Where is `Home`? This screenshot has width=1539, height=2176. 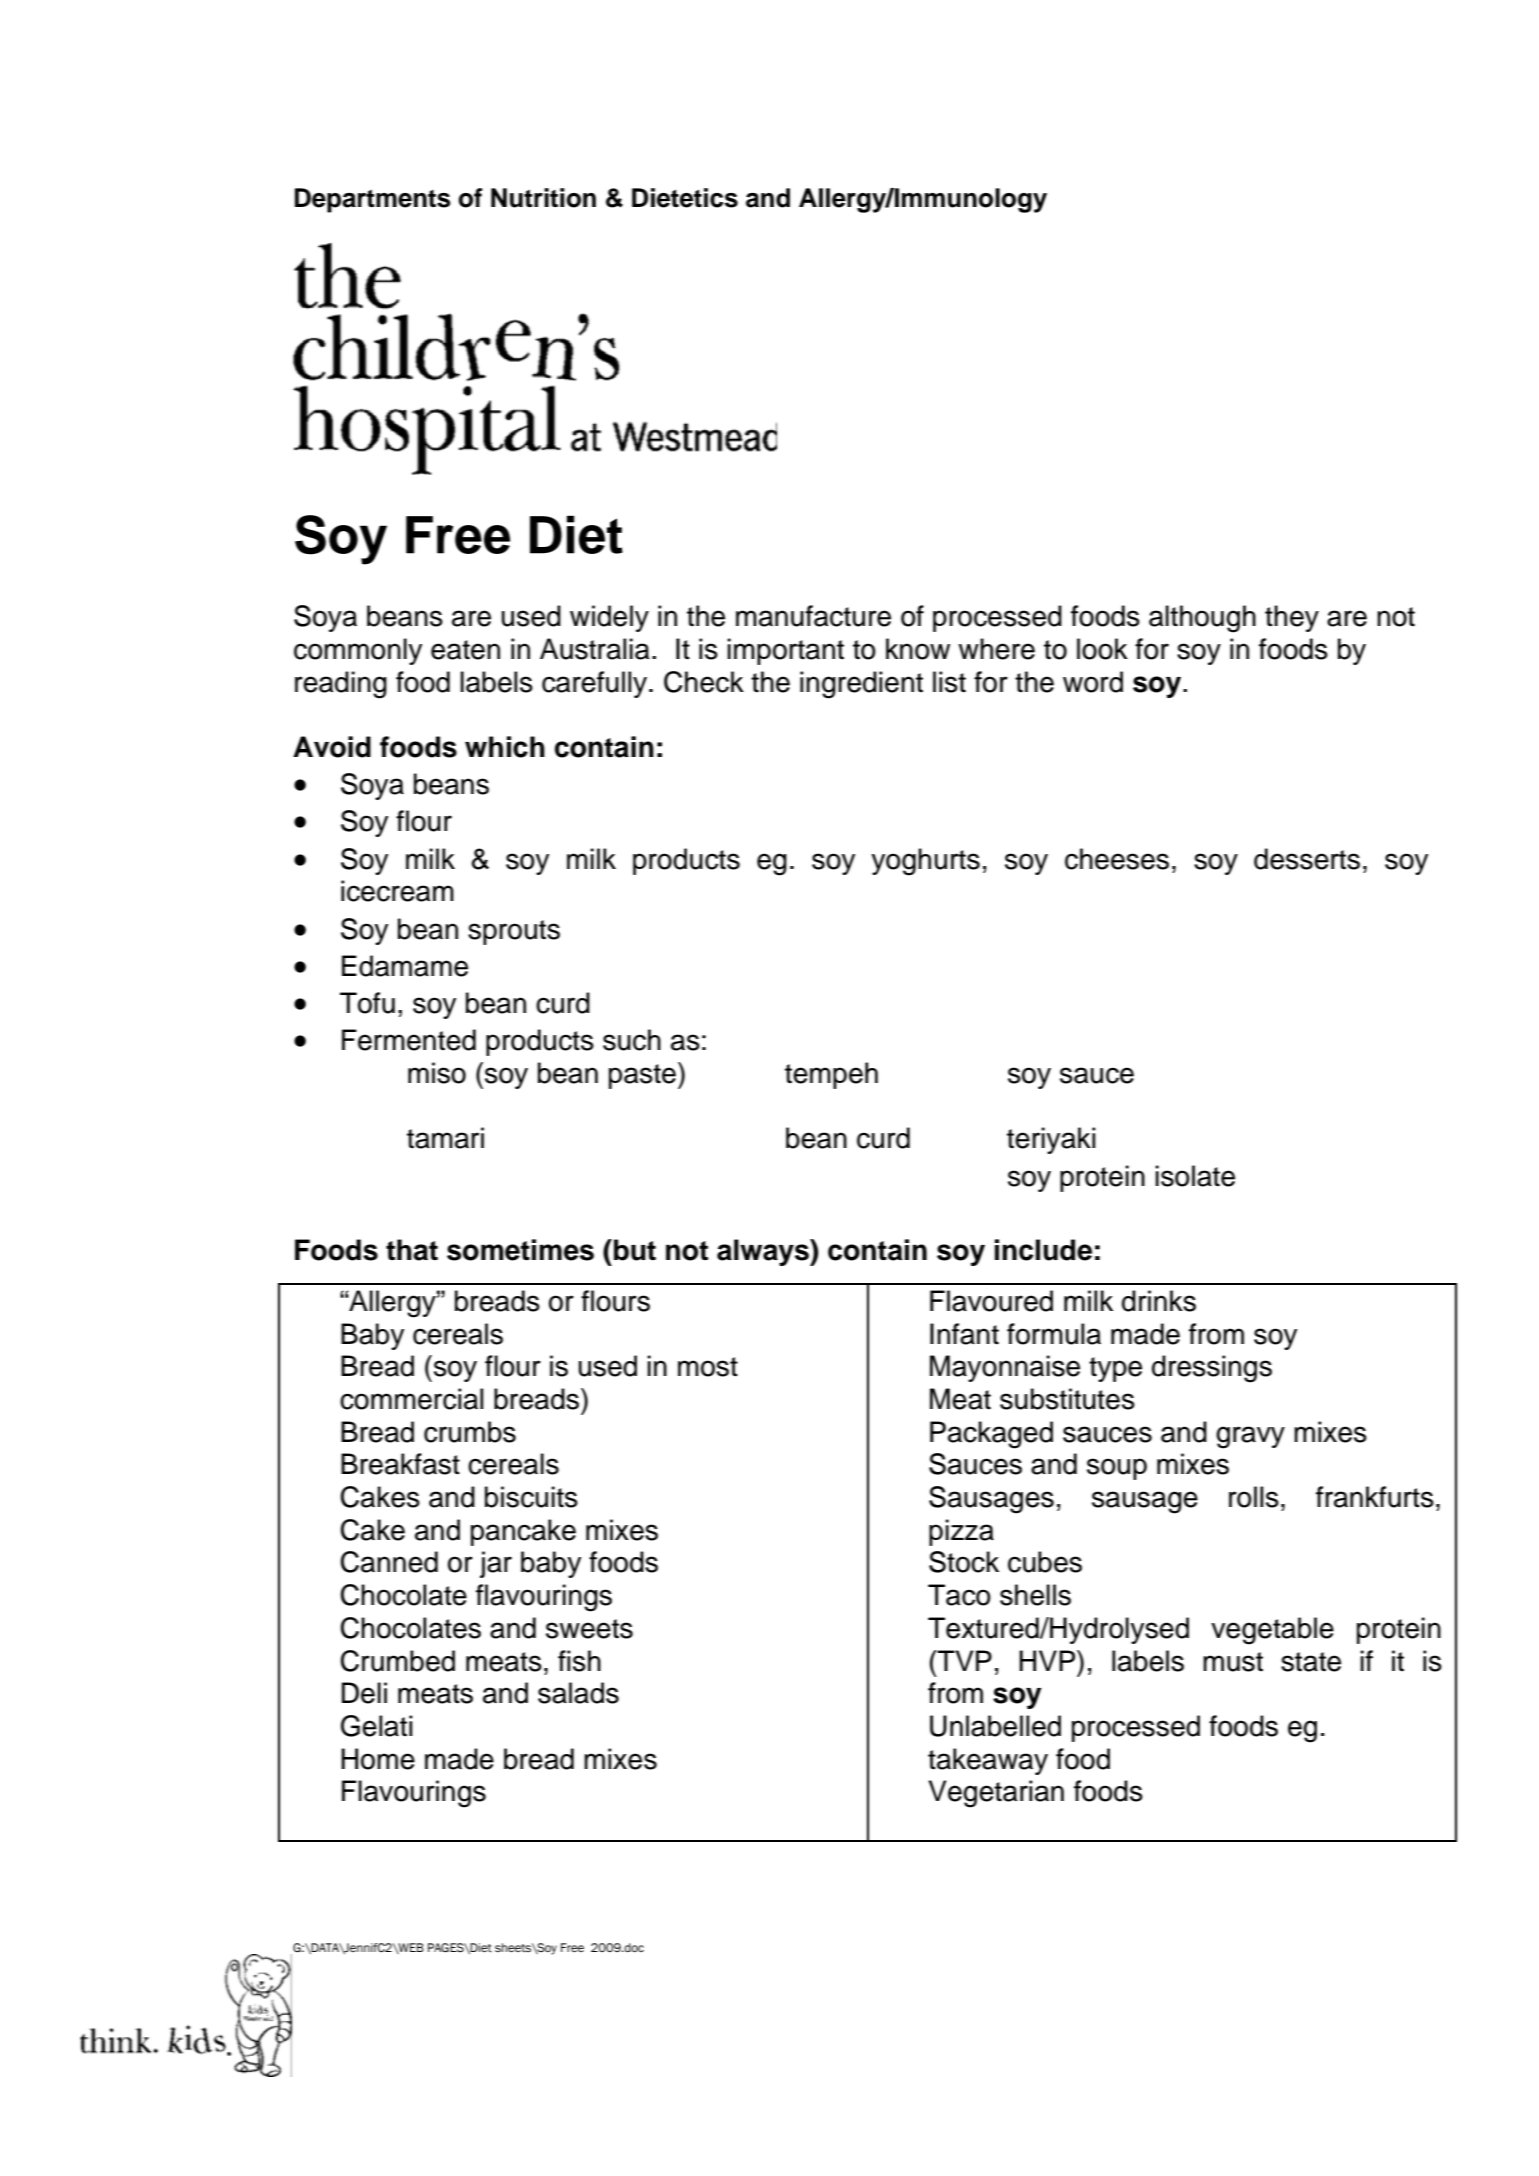 Home is located at coordinates (378, 1759).
